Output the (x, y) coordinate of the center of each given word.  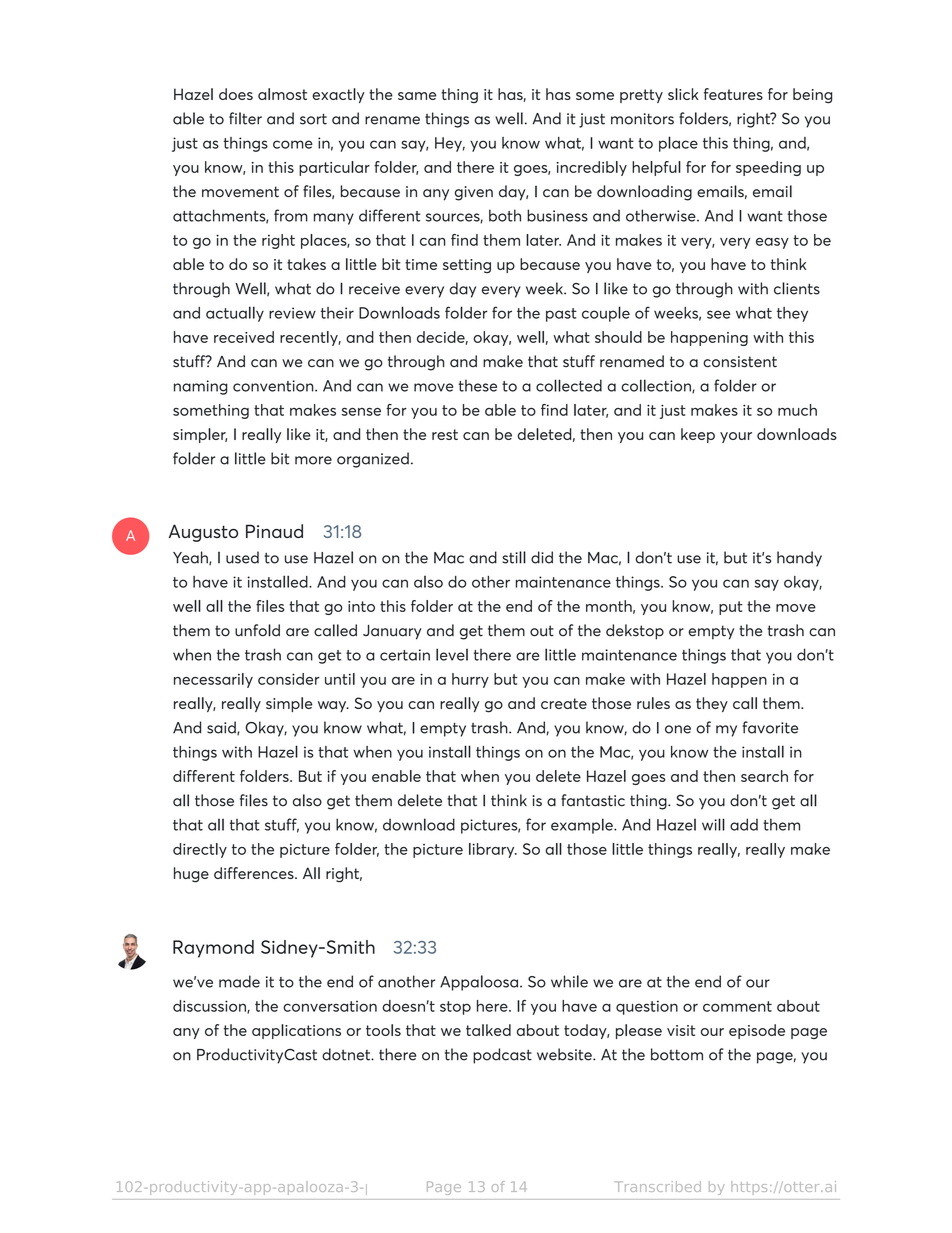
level (452, 654)
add (744, 824)
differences (255, 873)
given (474, 193)
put (731, 608)
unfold (257, 630)
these (478, 385)
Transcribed (658, 1186)
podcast (502, 1056)
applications (296, 1031)
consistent (740, 362)
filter (245, 118)
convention (274, 386)
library (493, 850)
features (733, 94)
